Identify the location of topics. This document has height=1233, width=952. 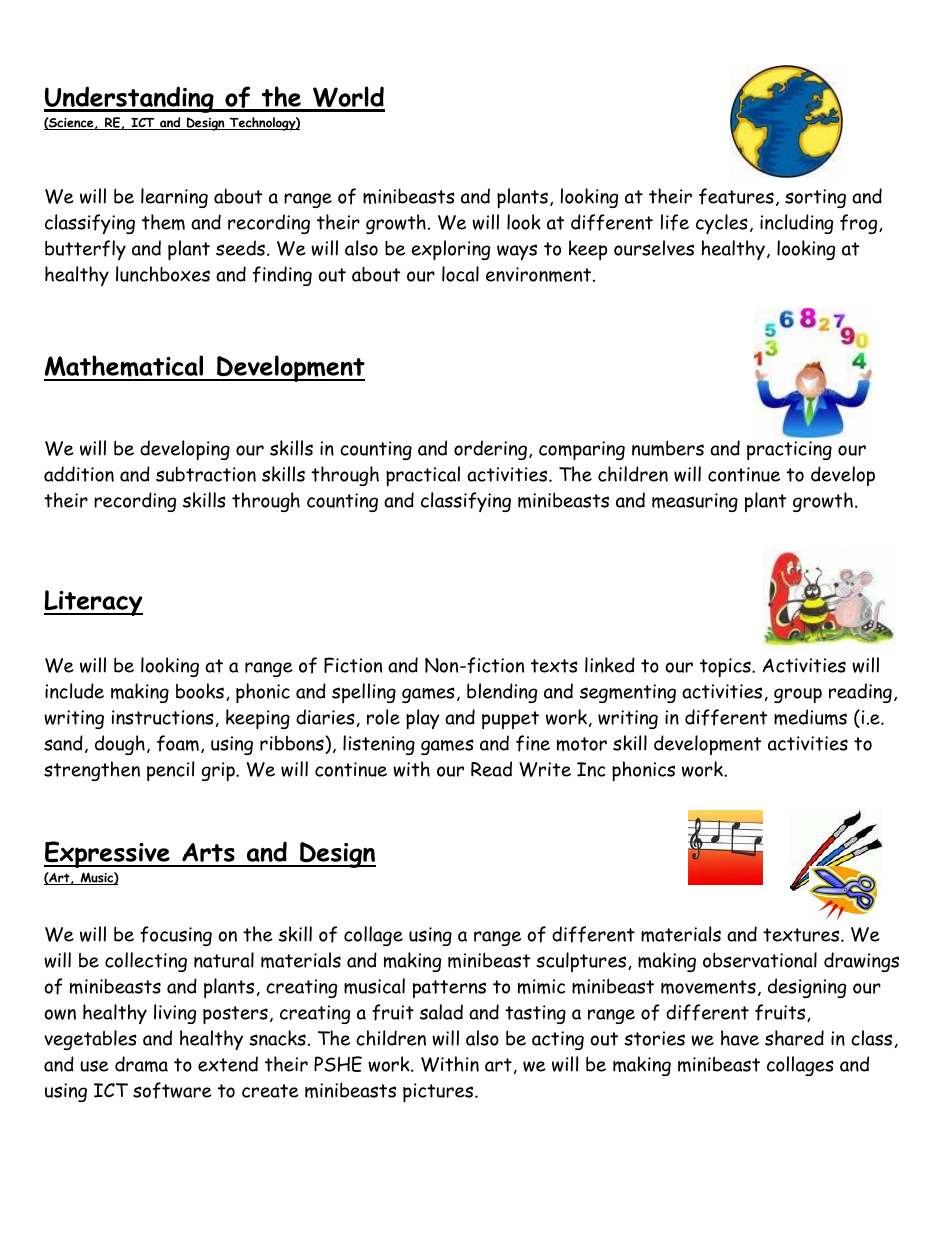
(726, 667).
